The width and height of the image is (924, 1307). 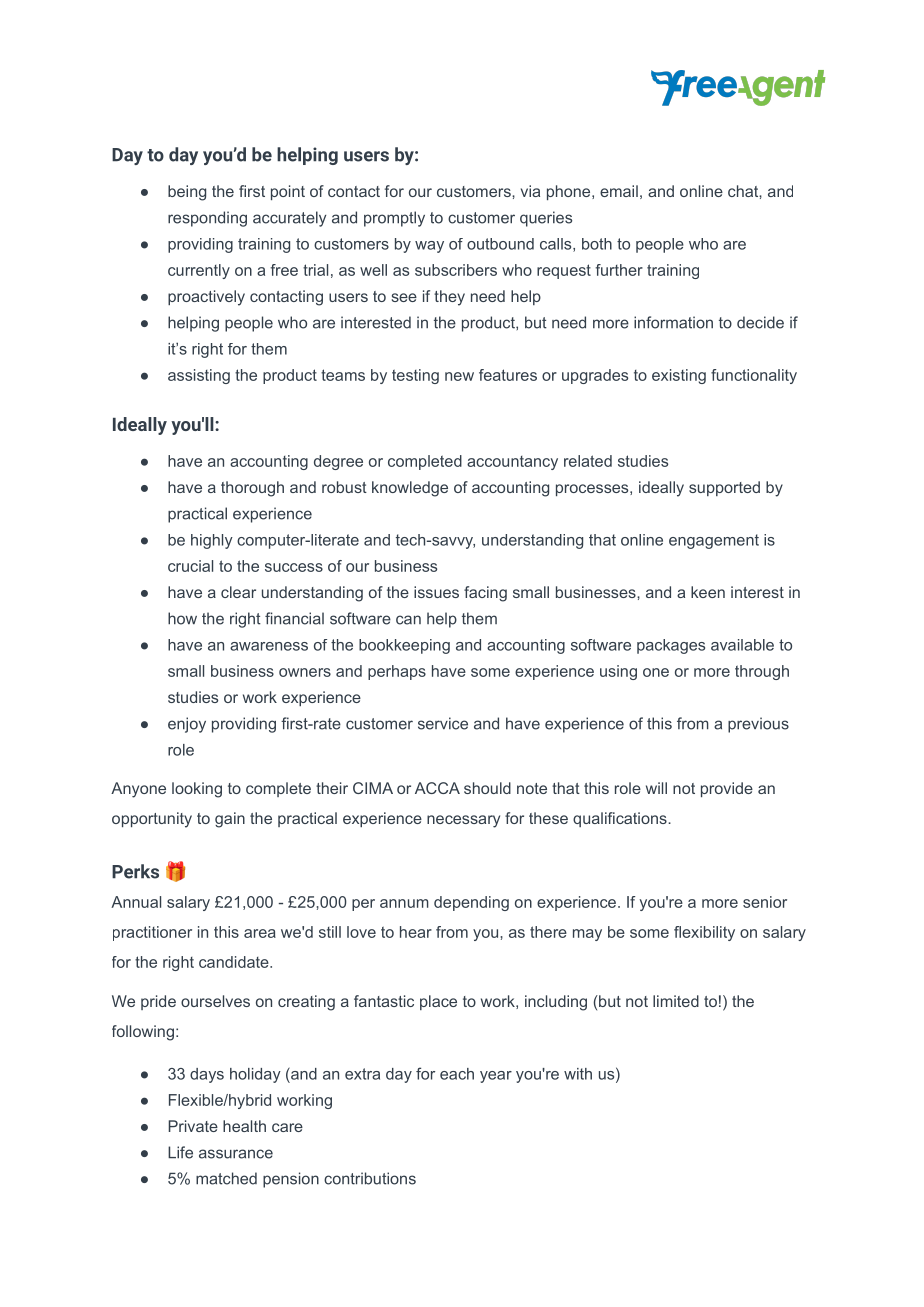 What do you see at coordinates (724, 488) in the image?
I see `supported` at bounding box center [724, 488].
